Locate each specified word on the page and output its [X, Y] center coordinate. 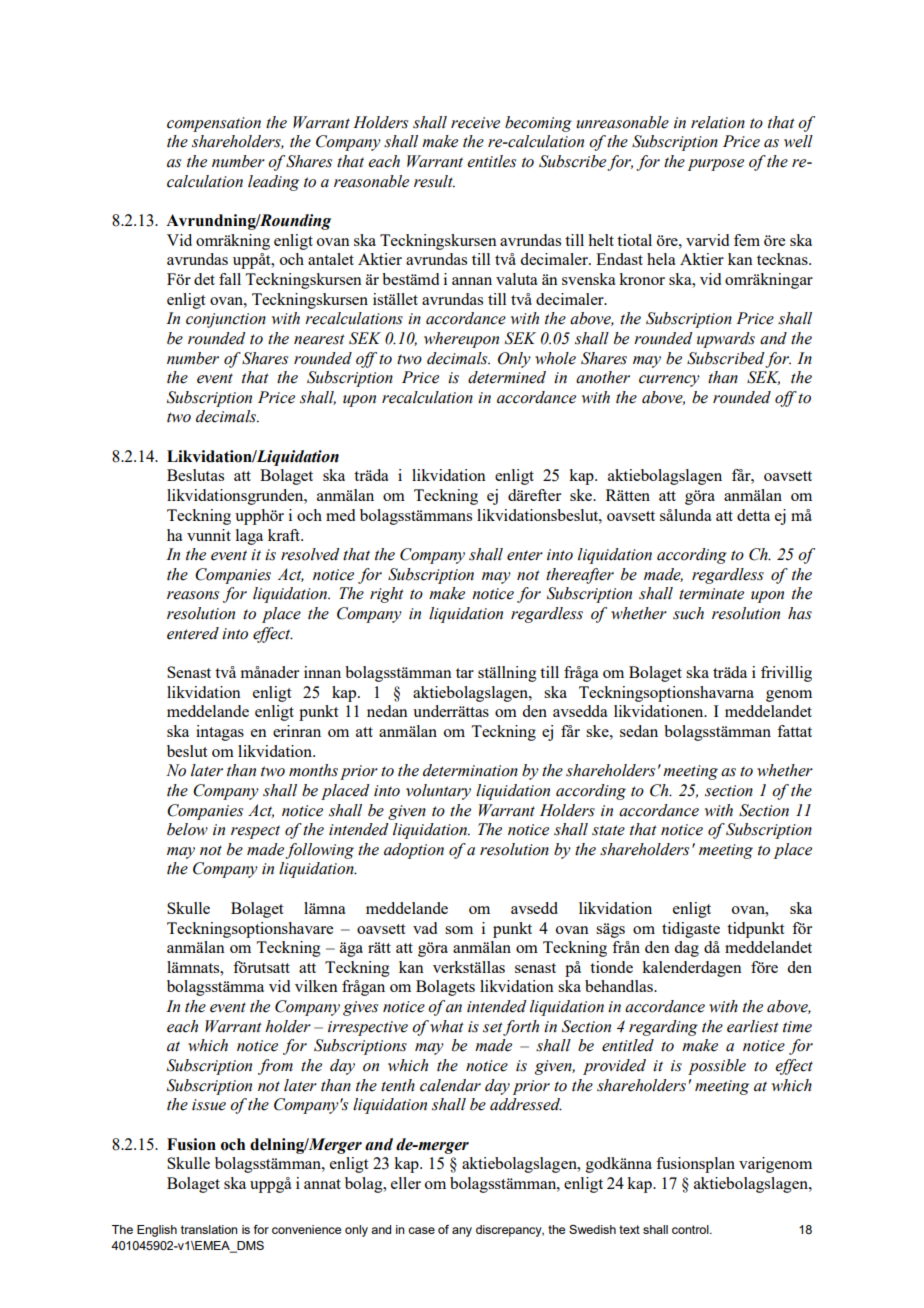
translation [209, 1229]
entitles [491, 161]
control [691, 1229]
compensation [214, 124]
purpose [716, 165]
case [421, 1230]
